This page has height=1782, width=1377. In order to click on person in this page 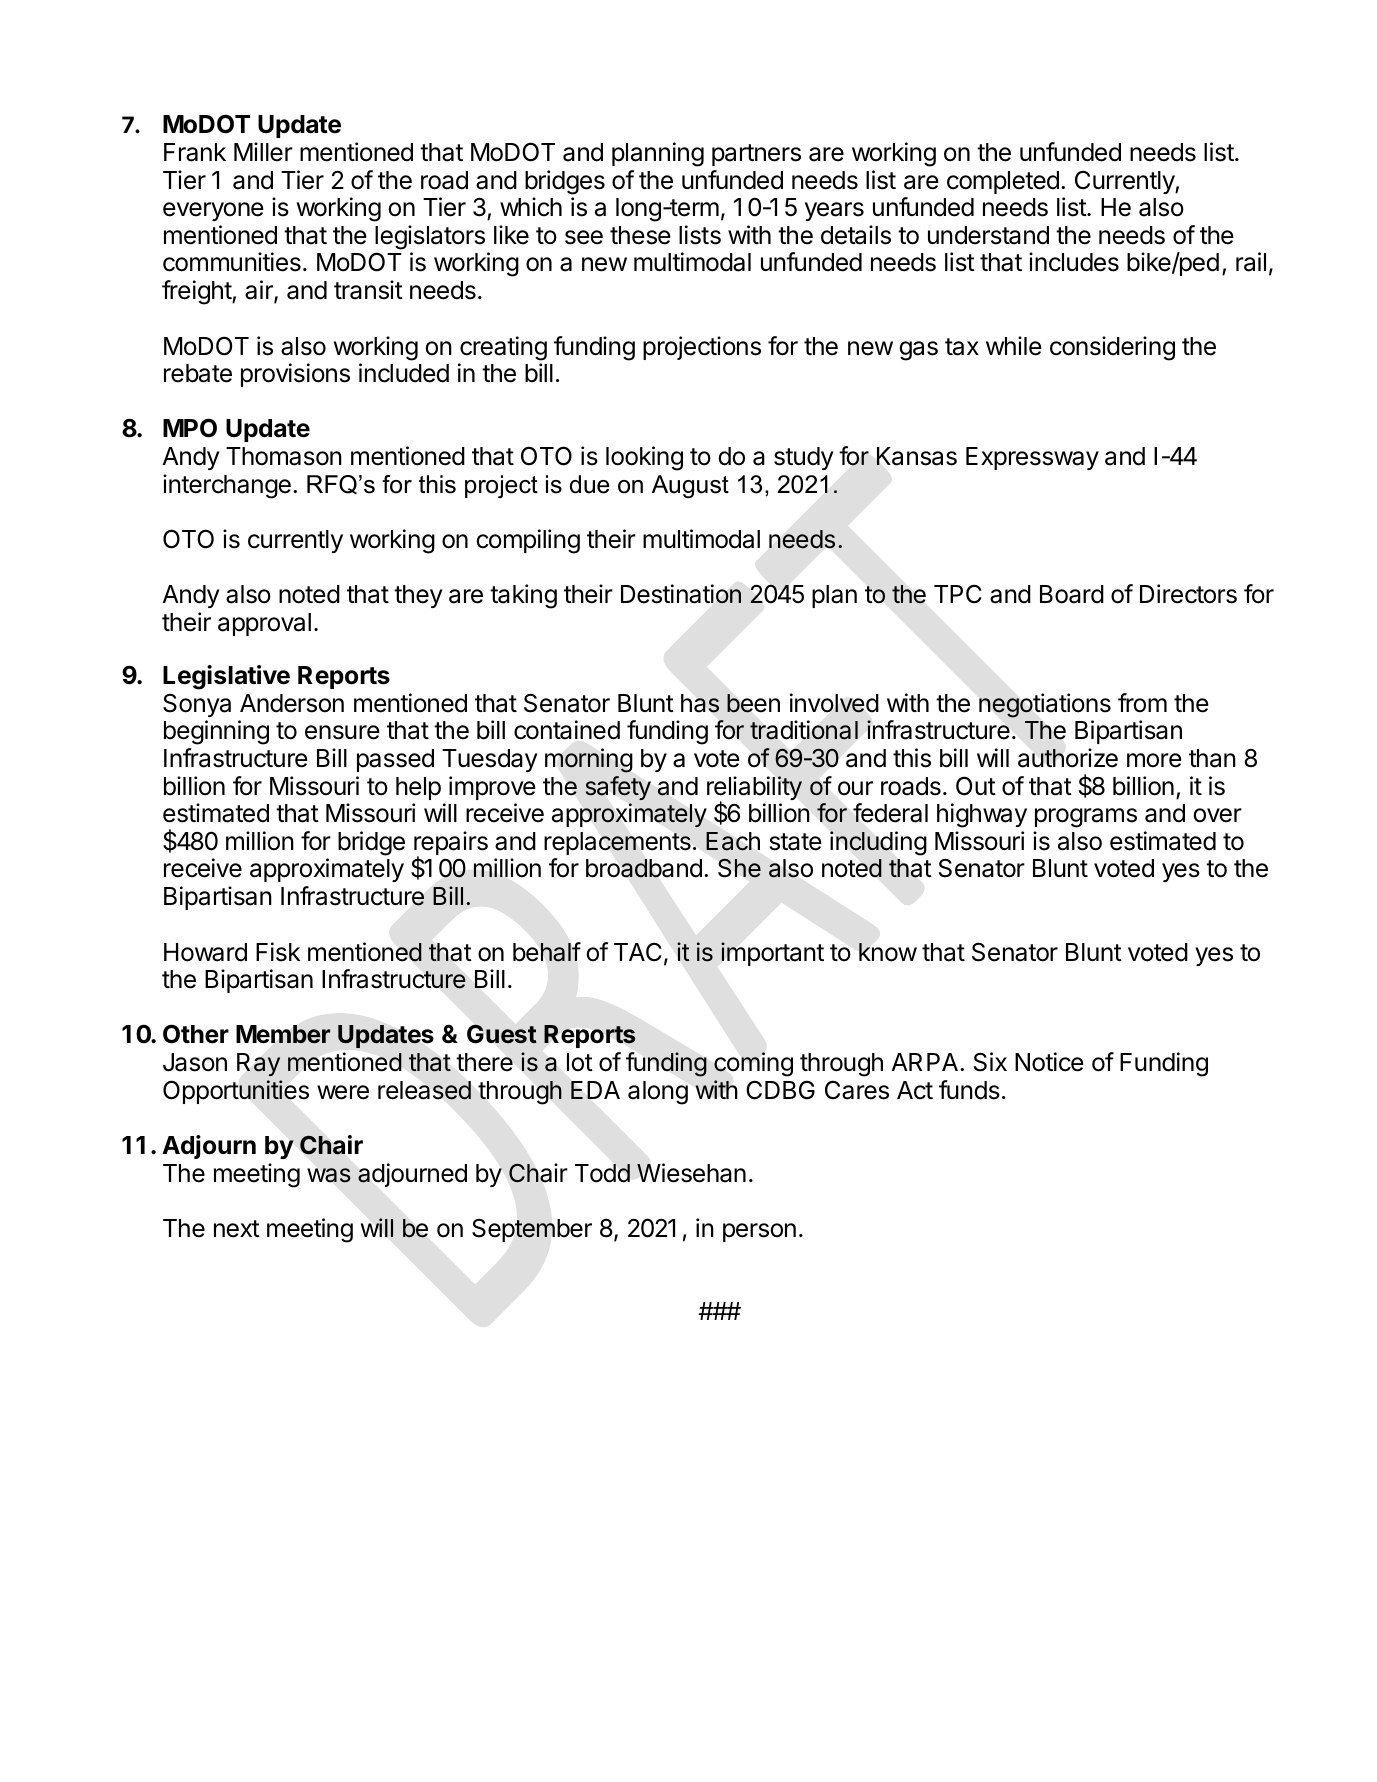, I will do `click(759, 1232)`.
